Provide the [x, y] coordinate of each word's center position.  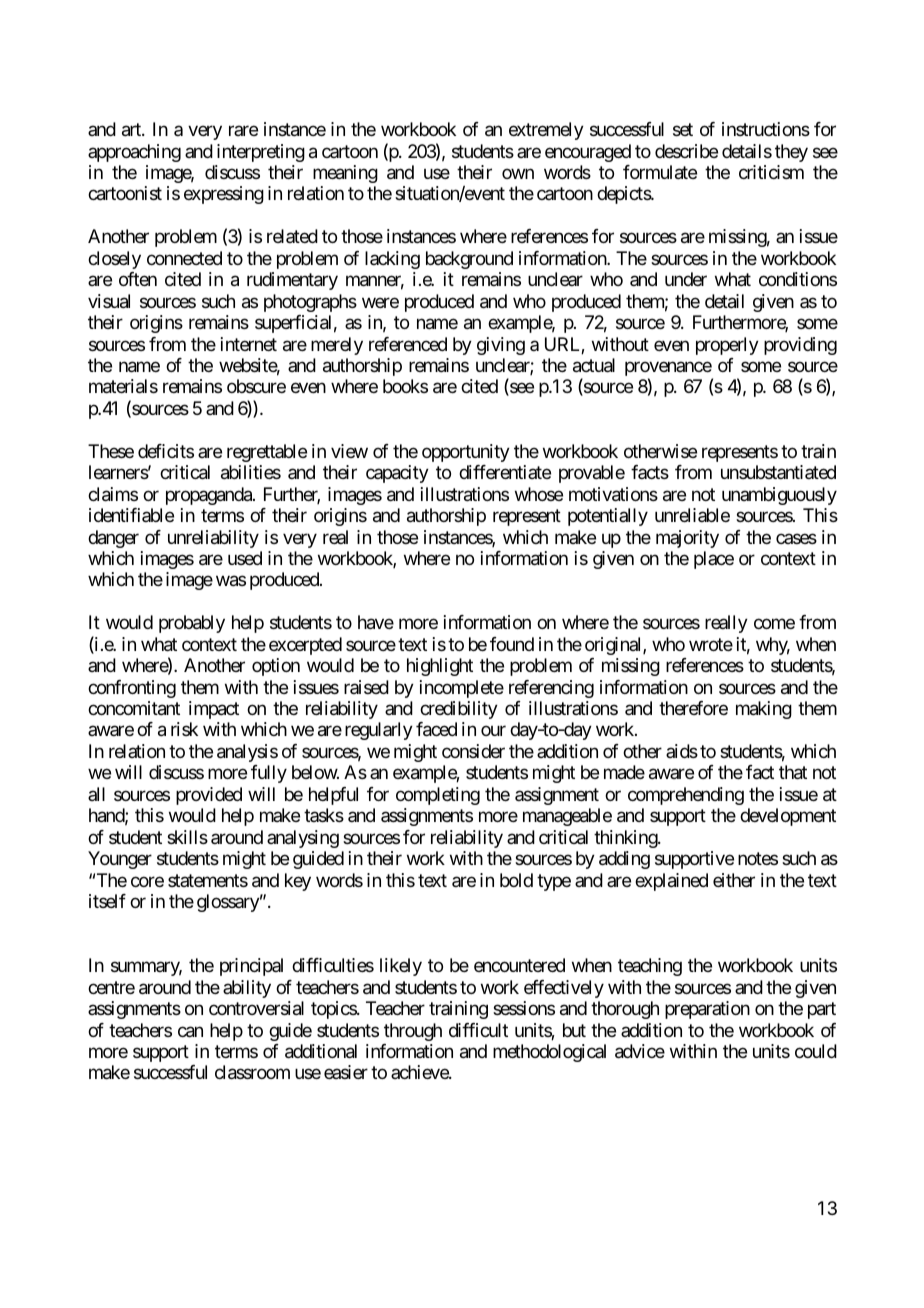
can [190, 1032]
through [413, 1032]
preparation [707, 1010]
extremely [546, 131]
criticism [771, 172]
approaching [134, 153]
